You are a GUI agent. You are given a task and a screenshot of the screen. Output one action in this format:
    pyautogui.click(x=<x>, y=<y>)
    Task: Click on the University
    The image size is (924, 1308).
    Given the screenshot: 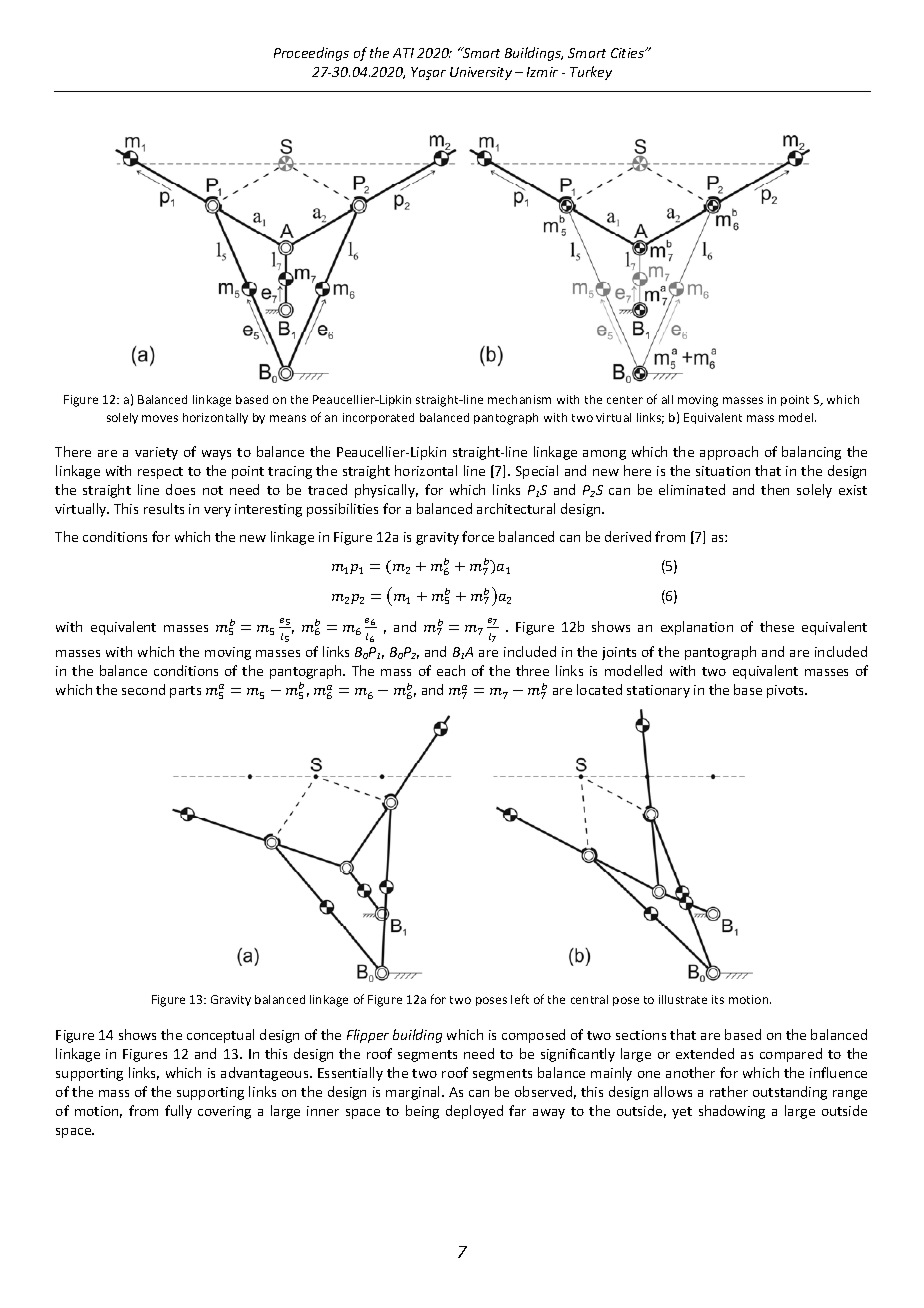 What is the action you would take?
    pyautogui.click(x=481, y=73)
